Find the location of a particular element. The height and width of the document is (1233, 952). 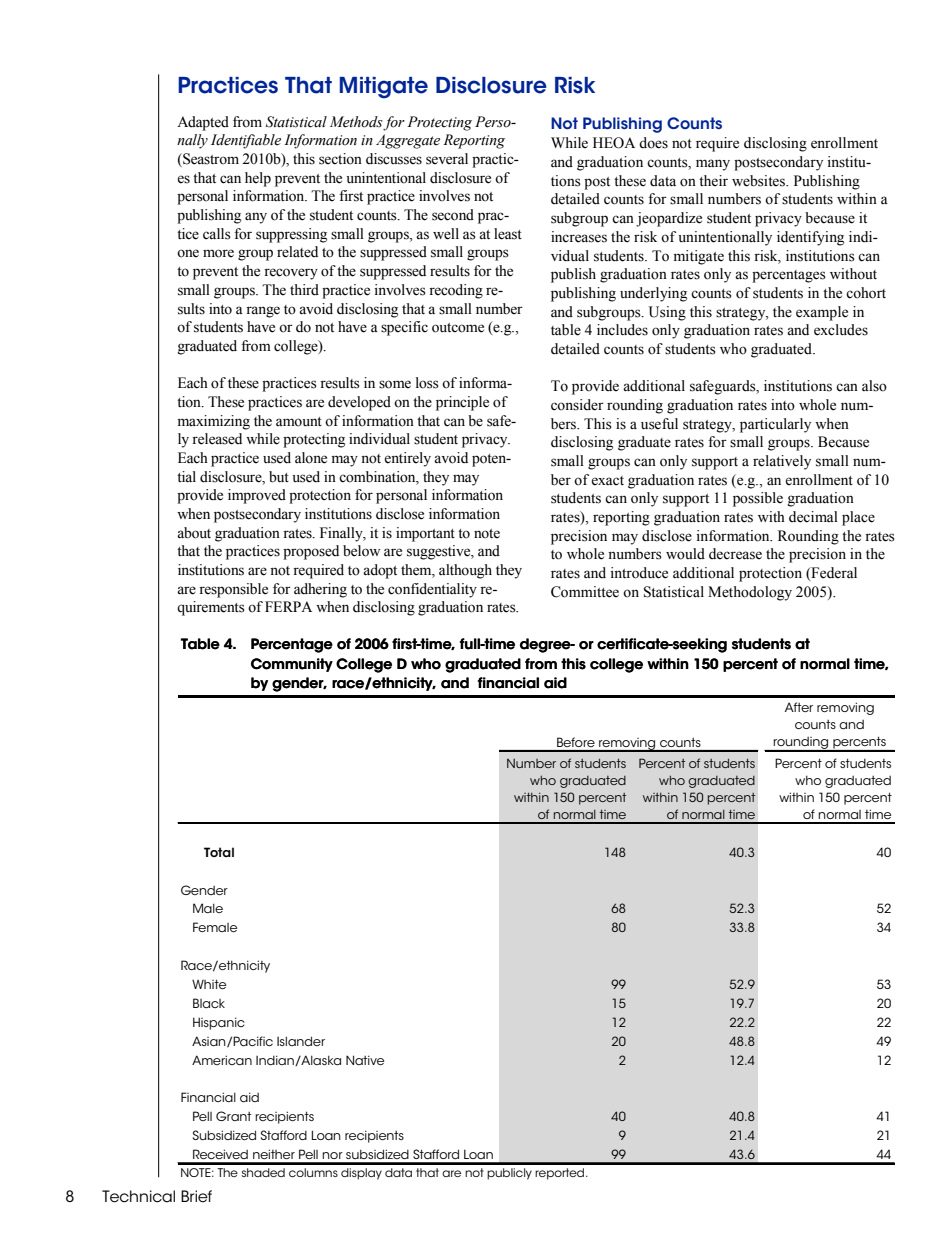

shaded is located at coordinates (263, 1172).
